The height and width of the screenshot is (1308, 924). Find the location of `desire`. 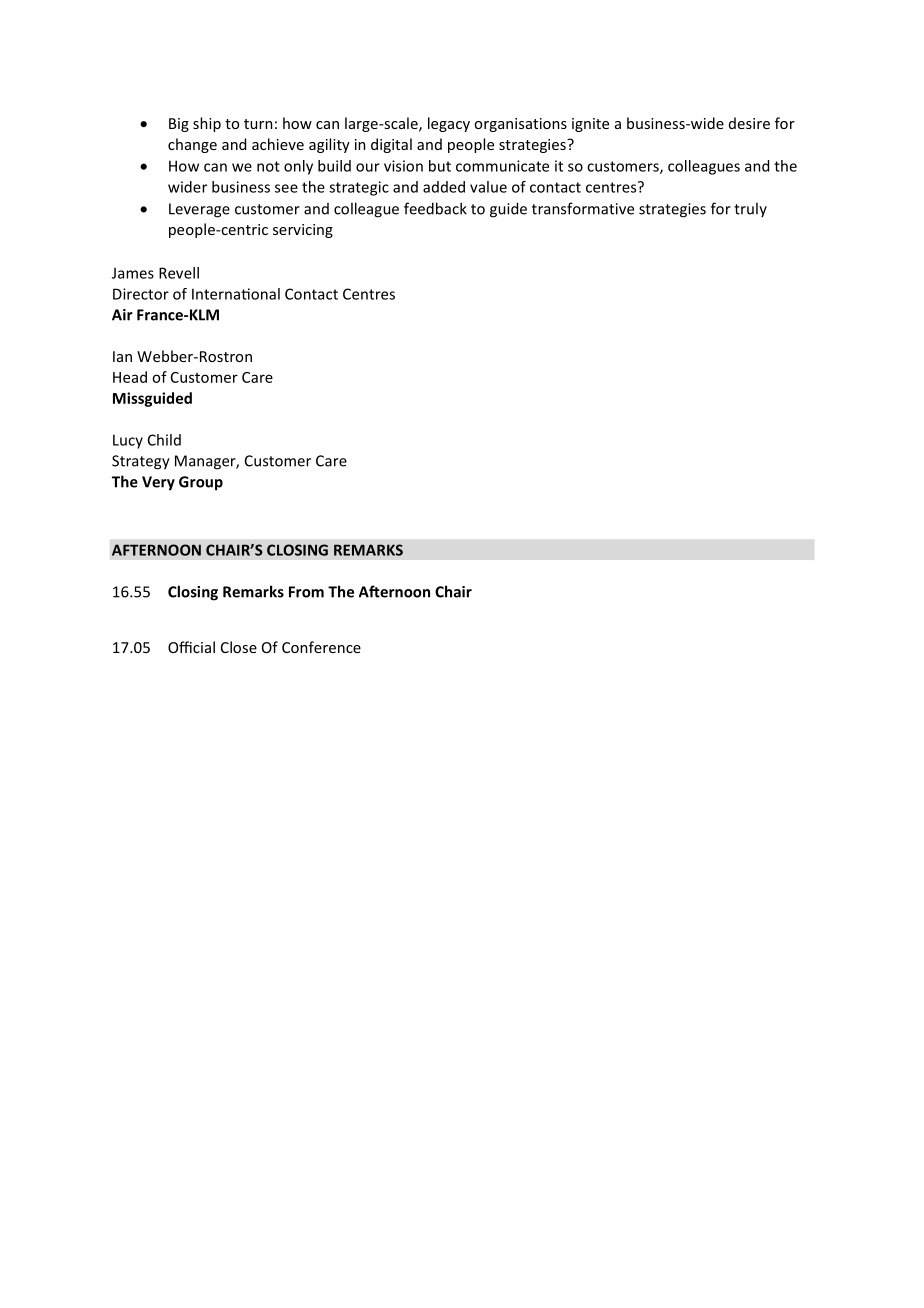

desire is located at coordinates (749, 123).
